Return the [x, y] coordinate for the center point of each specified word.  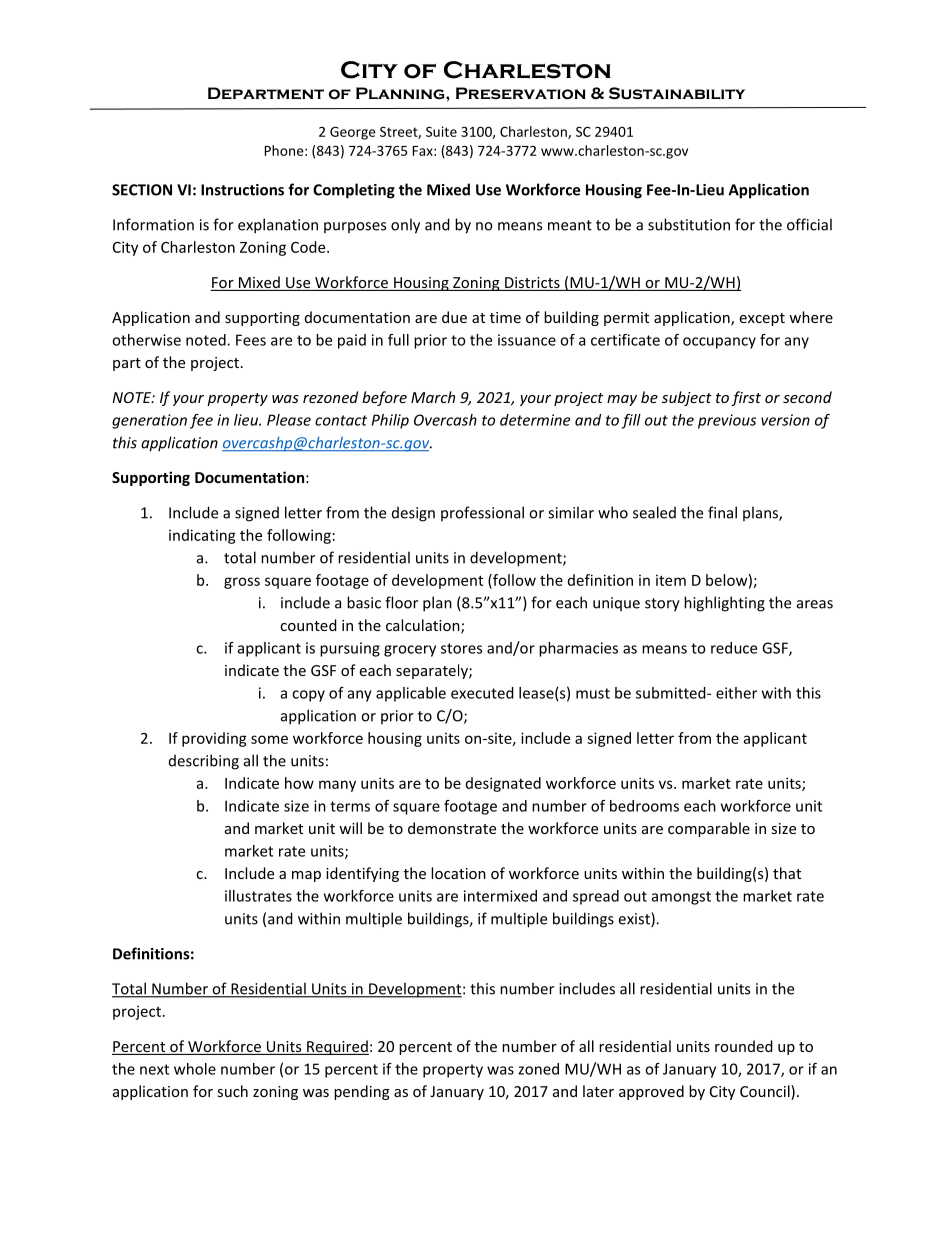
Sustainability [677, 93]
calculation [424, 626]
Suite [441, 131]
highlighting [724, 604]
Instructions [242, 190]
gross [242, 583]
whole [195, 1069]
